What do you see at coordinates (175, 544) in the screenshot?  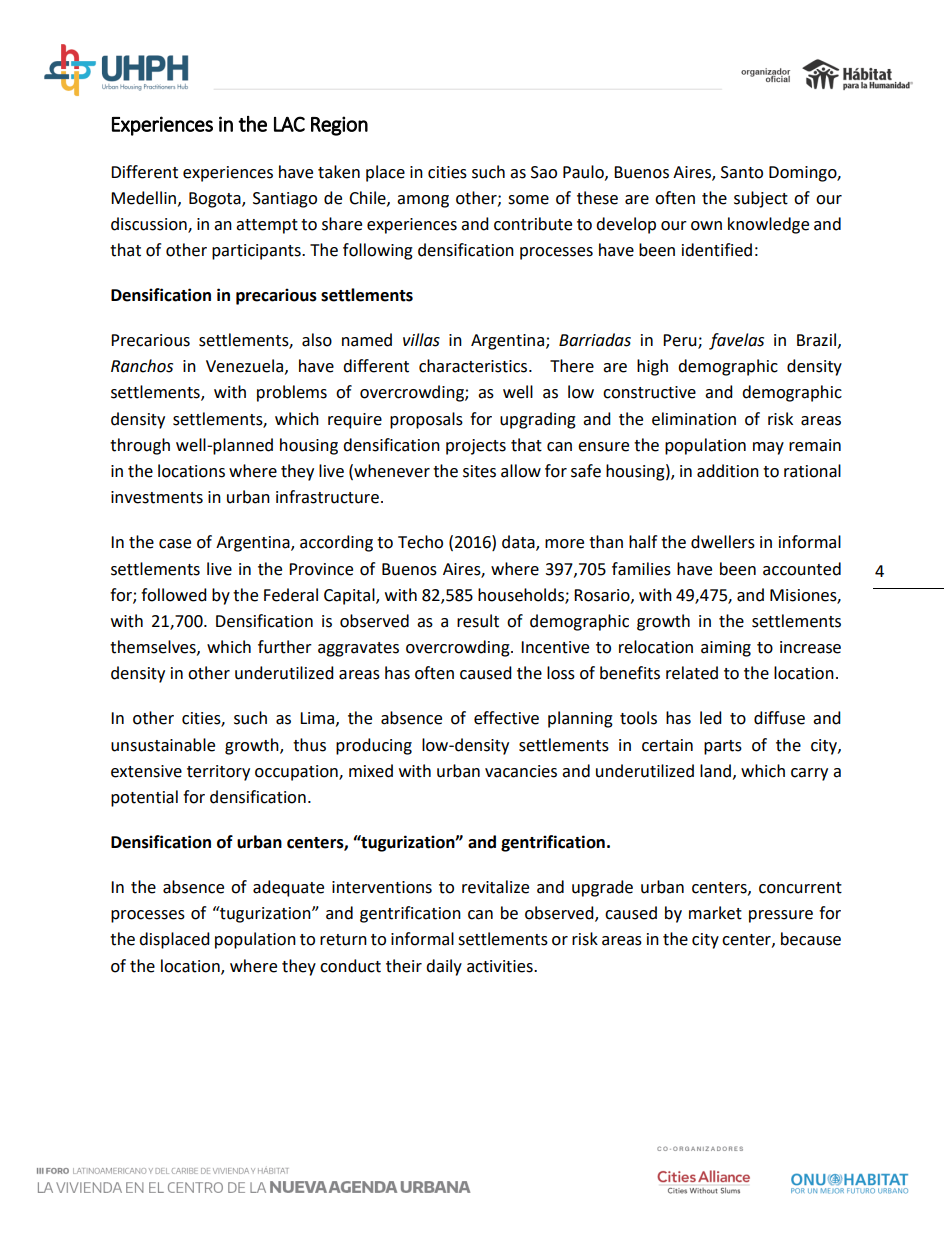 I see `case` at bounding box center [175, 544].
